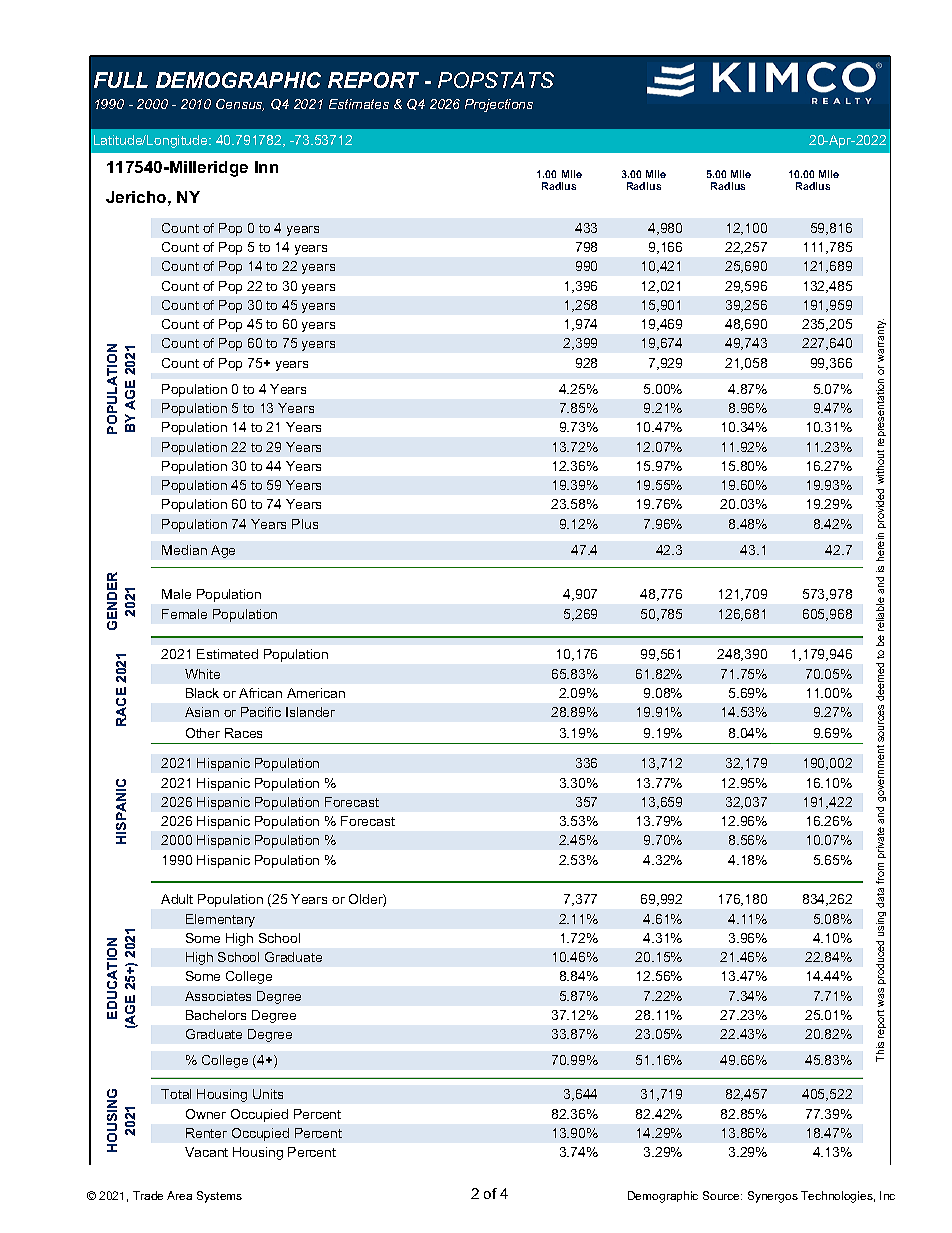 The width and height of the document is (952, 1233). What do you see at coordinates (220, 920) in the document?
I see `Elementary` at bounding box center [220, 920].
